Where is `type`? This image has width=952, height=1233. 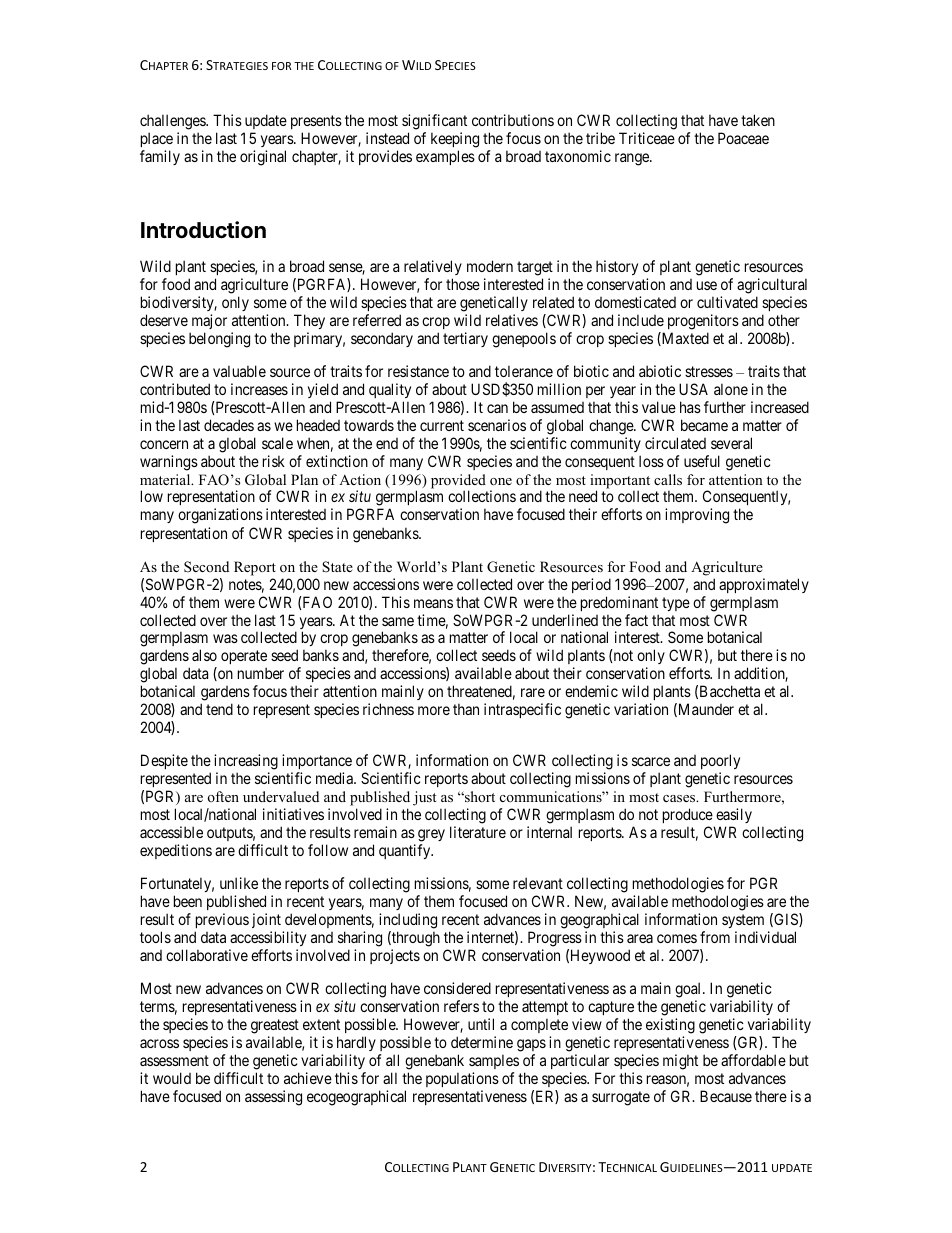
type is located at coordinates (676, 604).
